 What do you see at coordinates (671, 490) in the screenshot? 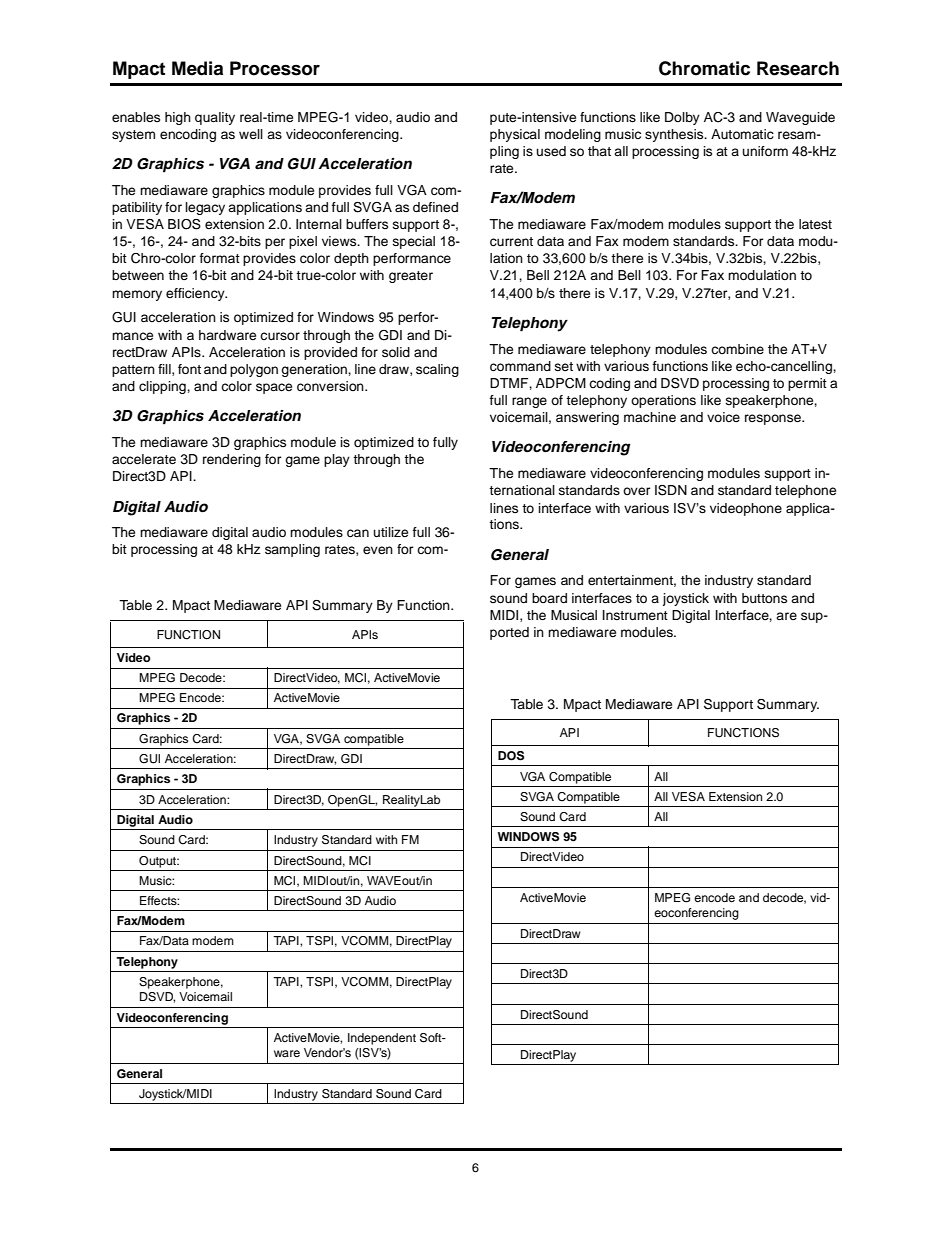
I see `ISDN` at bounding box center [671, 490].
